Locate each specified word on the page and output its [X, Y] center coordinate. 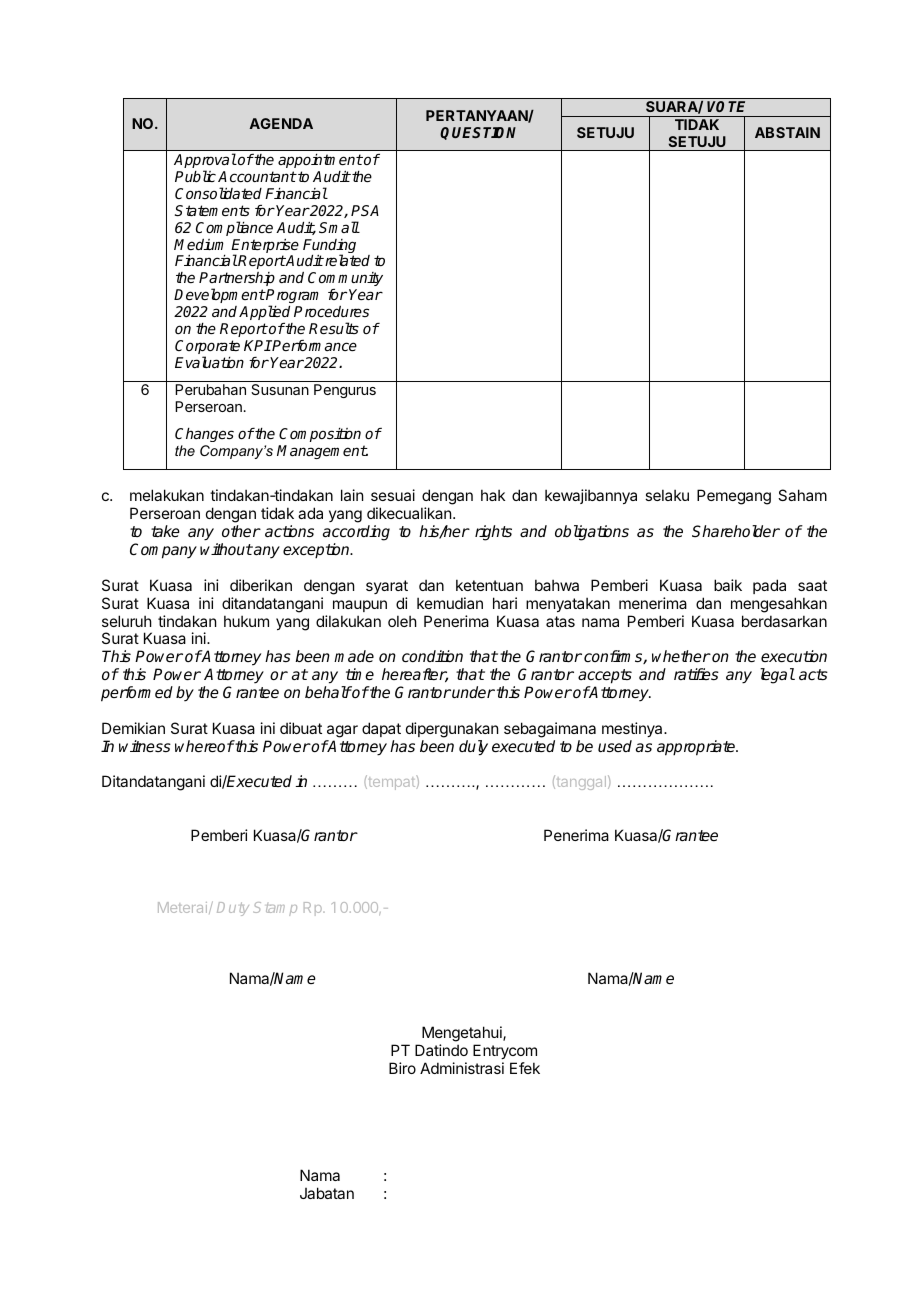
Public [195, 176]
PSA [365, 210]
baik [728, 585]
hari [505, 603]
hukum [246, 621]
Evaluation [209, 362]
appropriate [697, 748]
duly [473, 748]
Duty [233, 909]
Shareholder [736, 531]
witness [145, 746]
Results [334, 328]
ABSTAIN [787, 132]
